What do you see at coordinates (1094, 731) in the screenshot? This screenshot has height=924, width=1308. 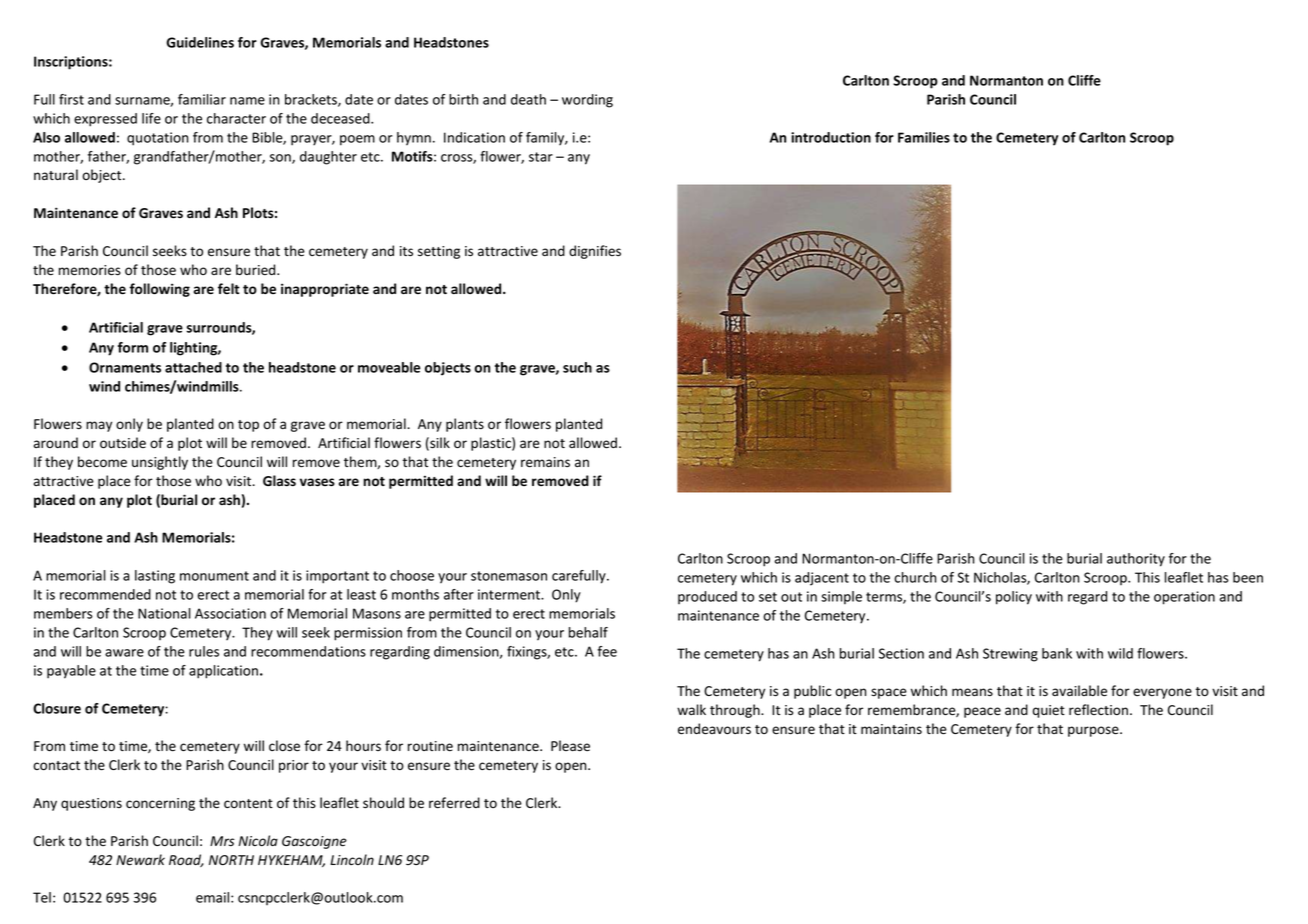 I see `purpose` at bounding box center [1094, 731].
